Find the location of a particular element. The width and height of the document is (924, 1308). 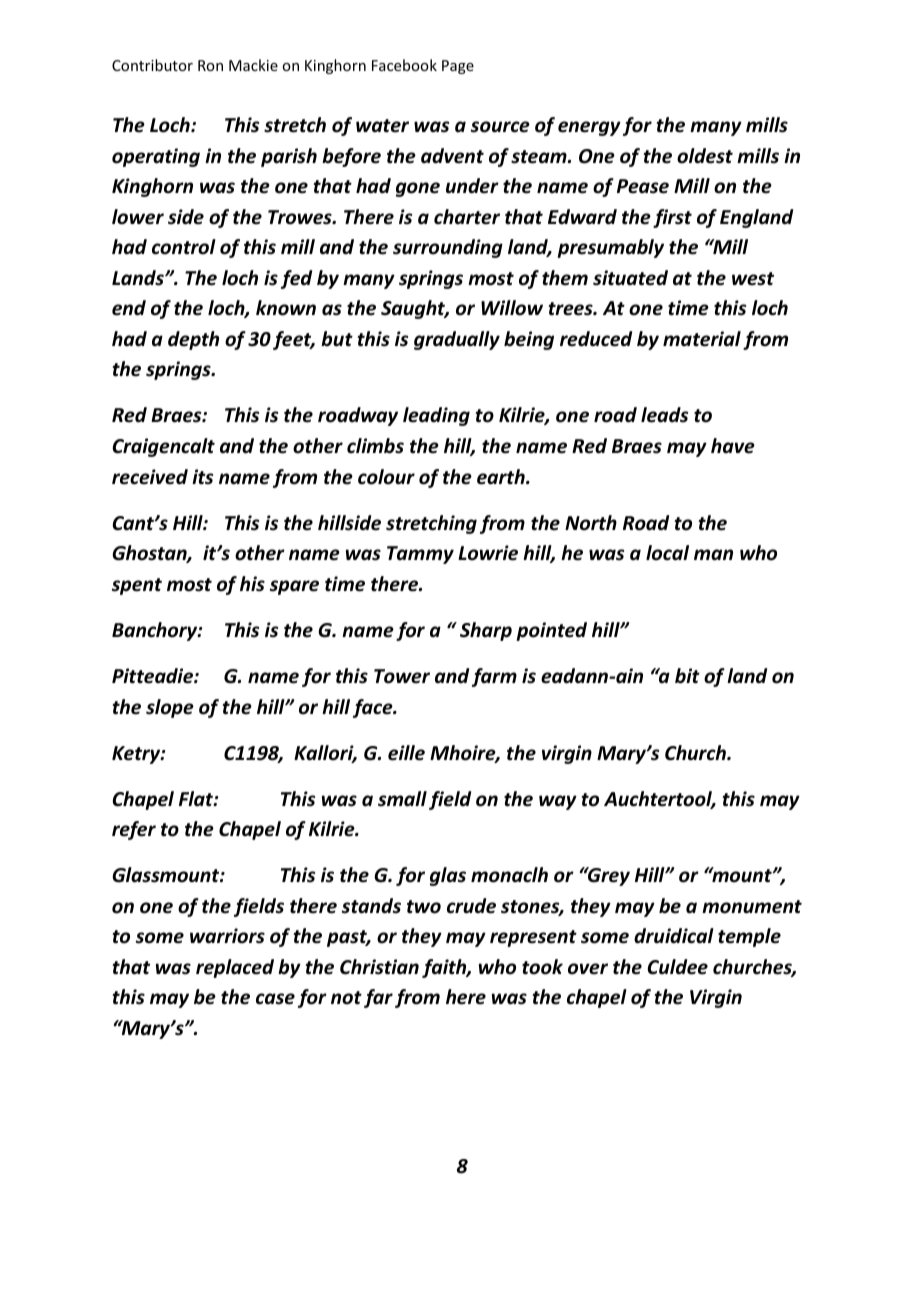

oldest is located at coordinates (705, 156).
